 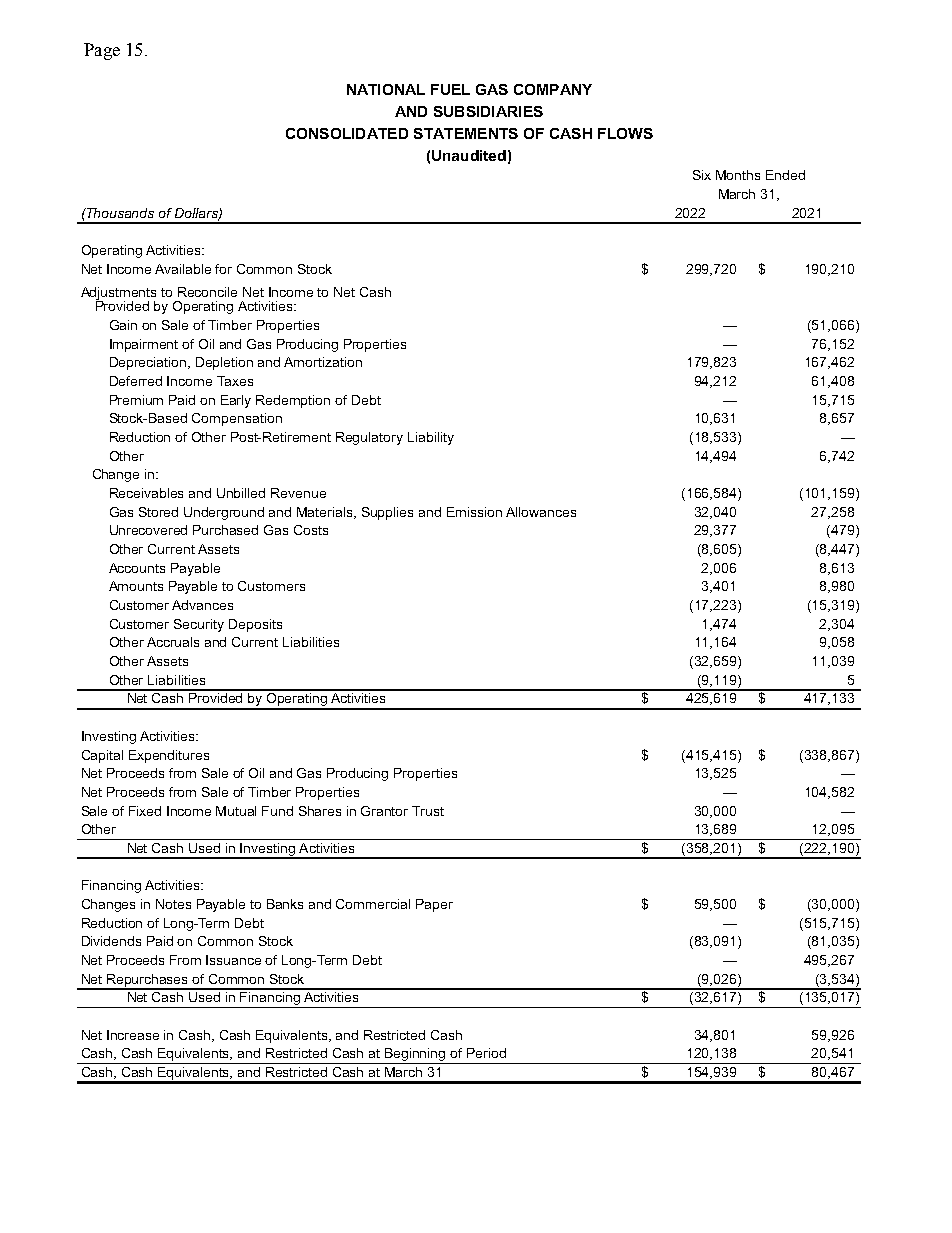 I want to click on FLOWS, so click(x=625, y=133).
